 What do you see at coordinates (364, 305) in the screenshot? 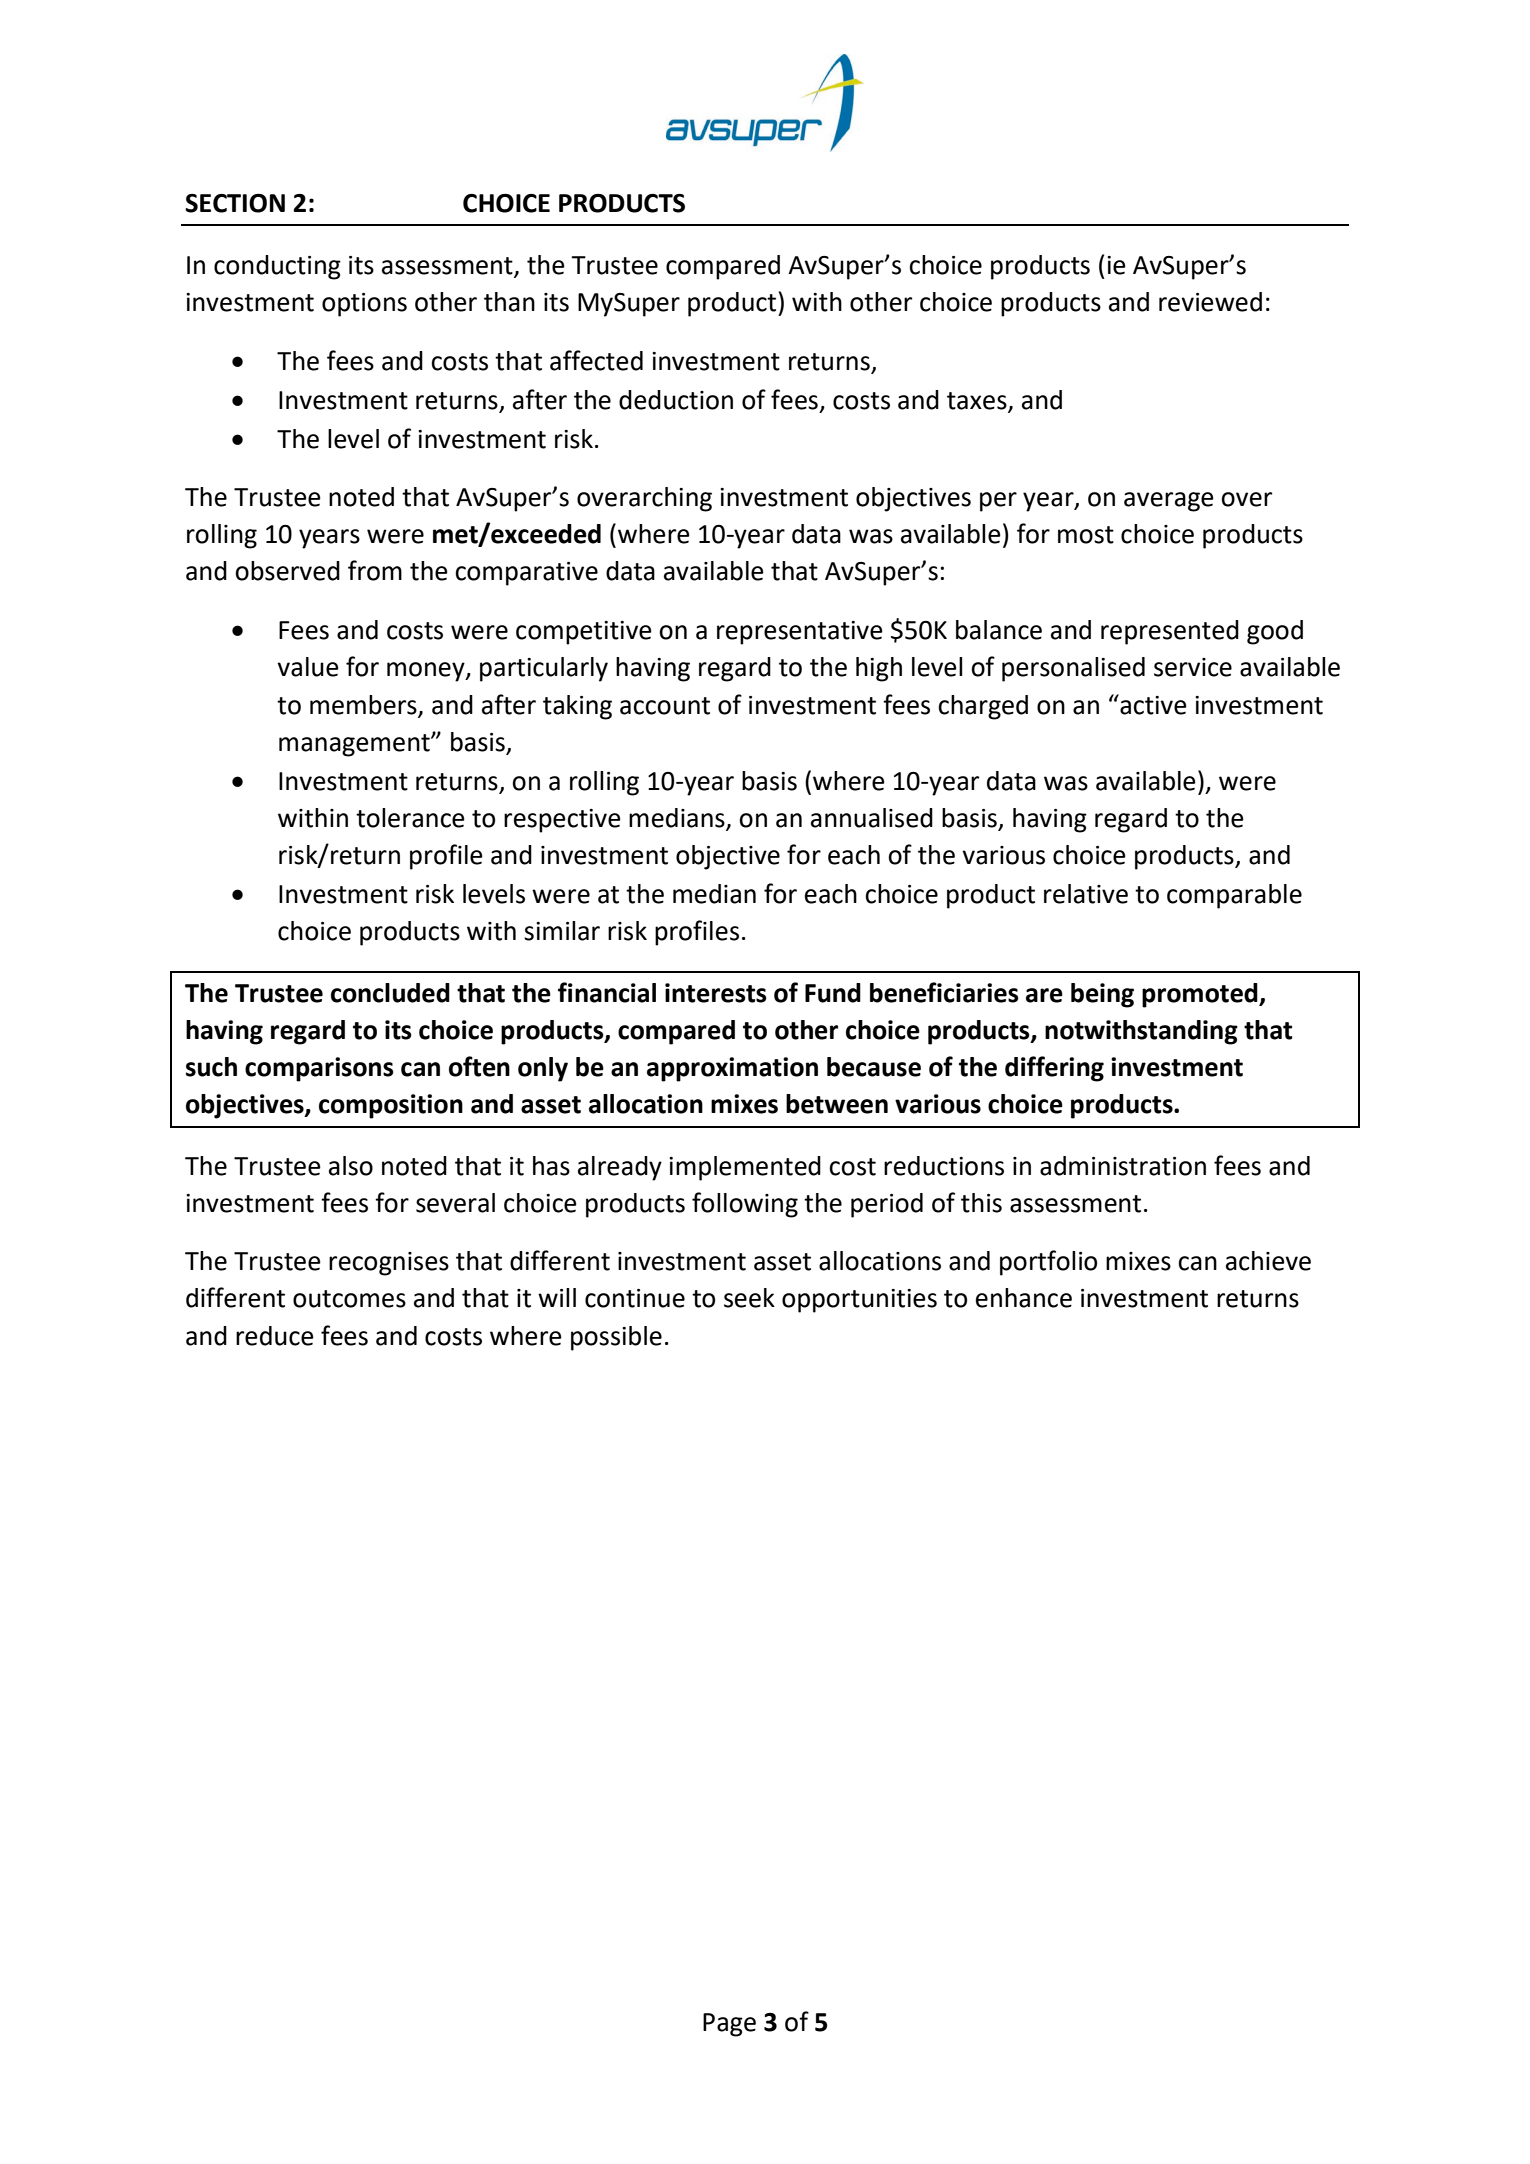
I see `options` at bounding box center [364, 305].
